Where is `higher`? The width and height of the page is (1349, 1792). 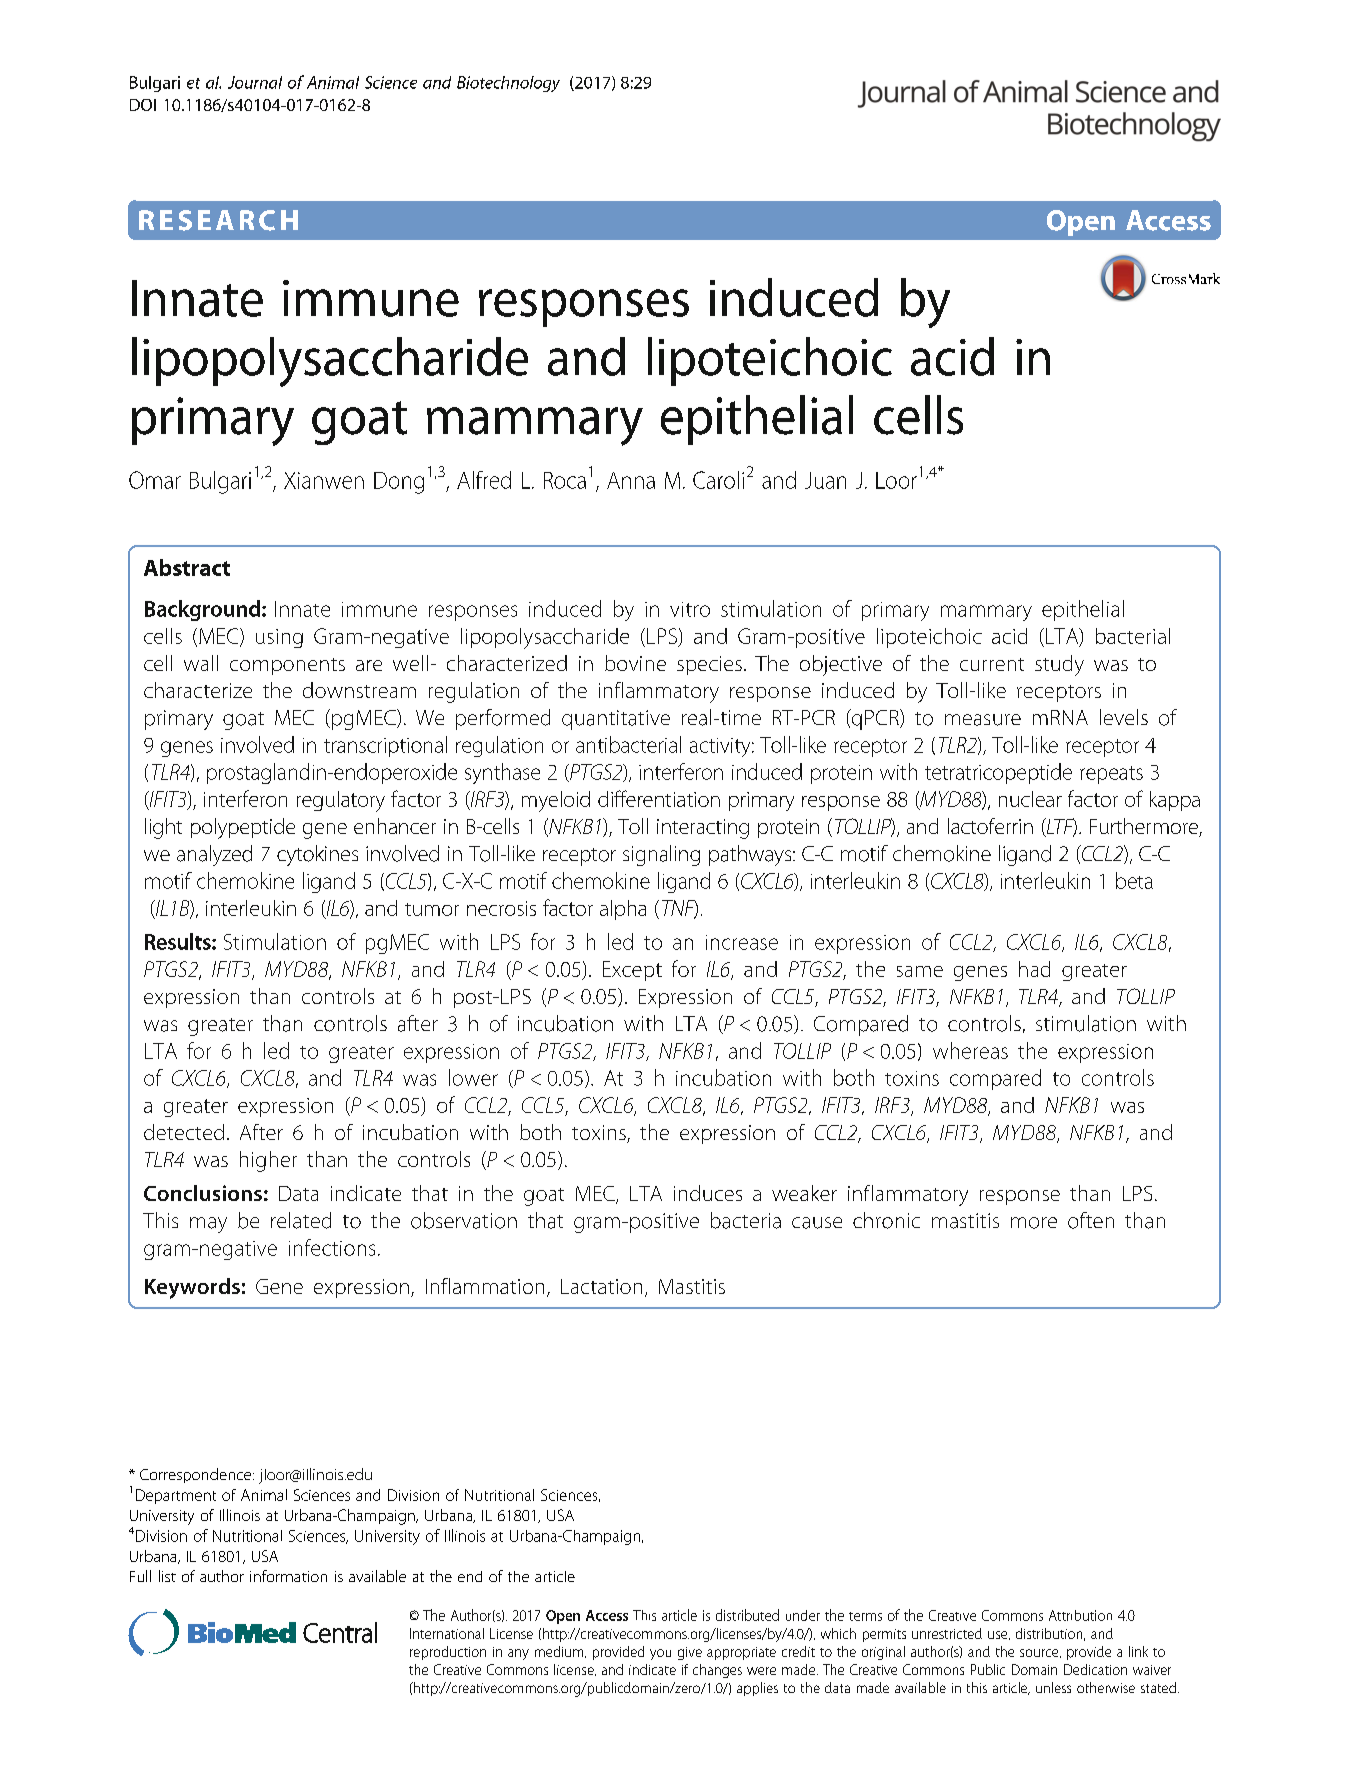 higher is located at coordinates (268, 1161).
